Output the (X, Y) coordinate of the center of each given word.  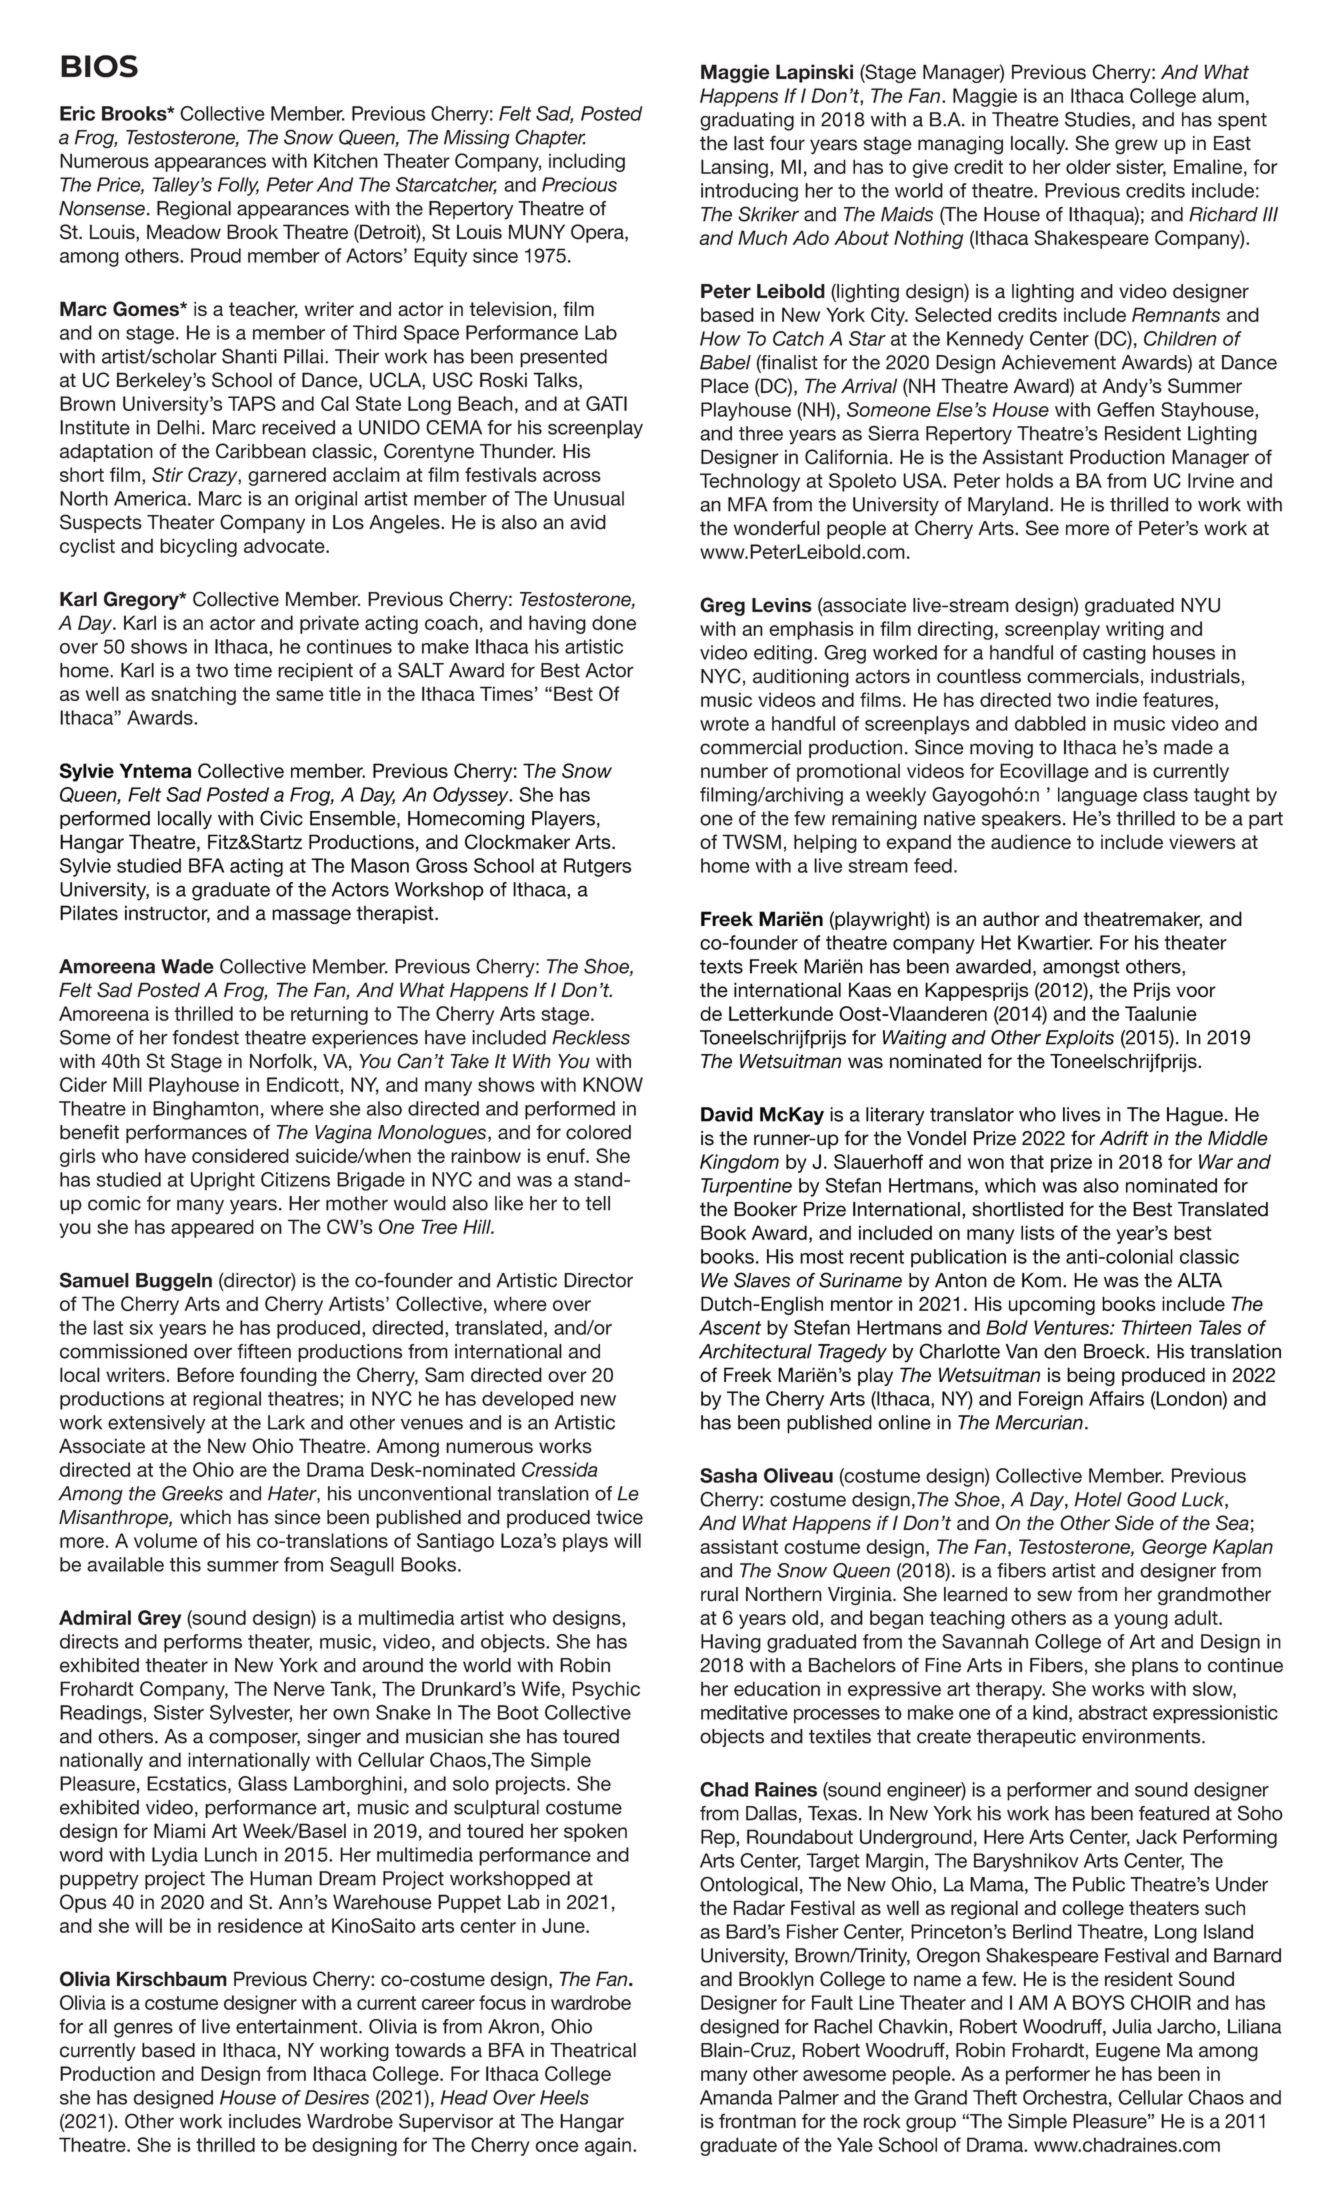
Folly (238, 186)
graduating (747, 121)
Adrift (1124, 1138)
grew (1136, 147)
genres (143, 2030)
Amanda (736, 2097)
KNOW (613, 1084)
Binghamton (205, 1110)
